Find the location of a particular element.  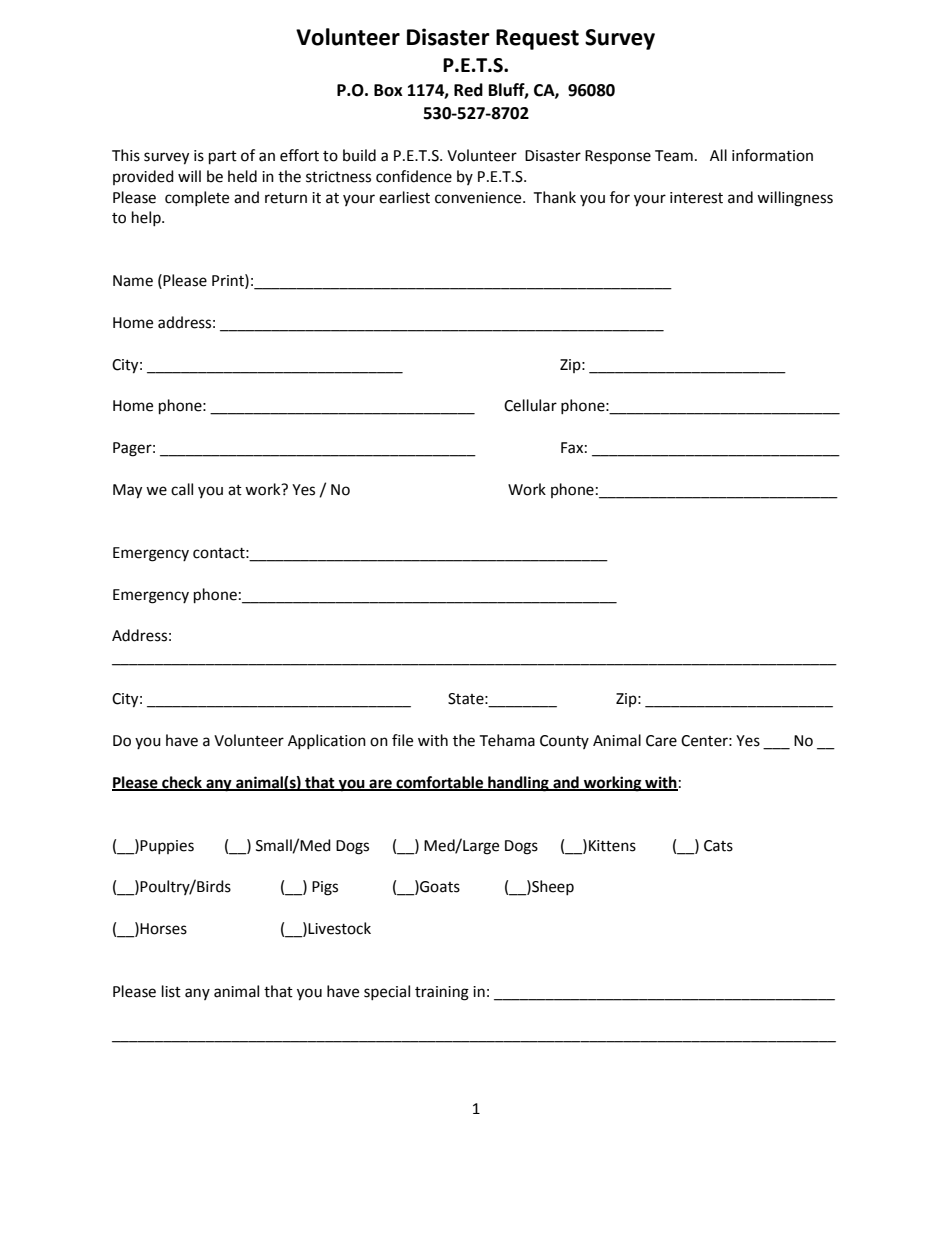

Red is located at coordinates (468, 90).
